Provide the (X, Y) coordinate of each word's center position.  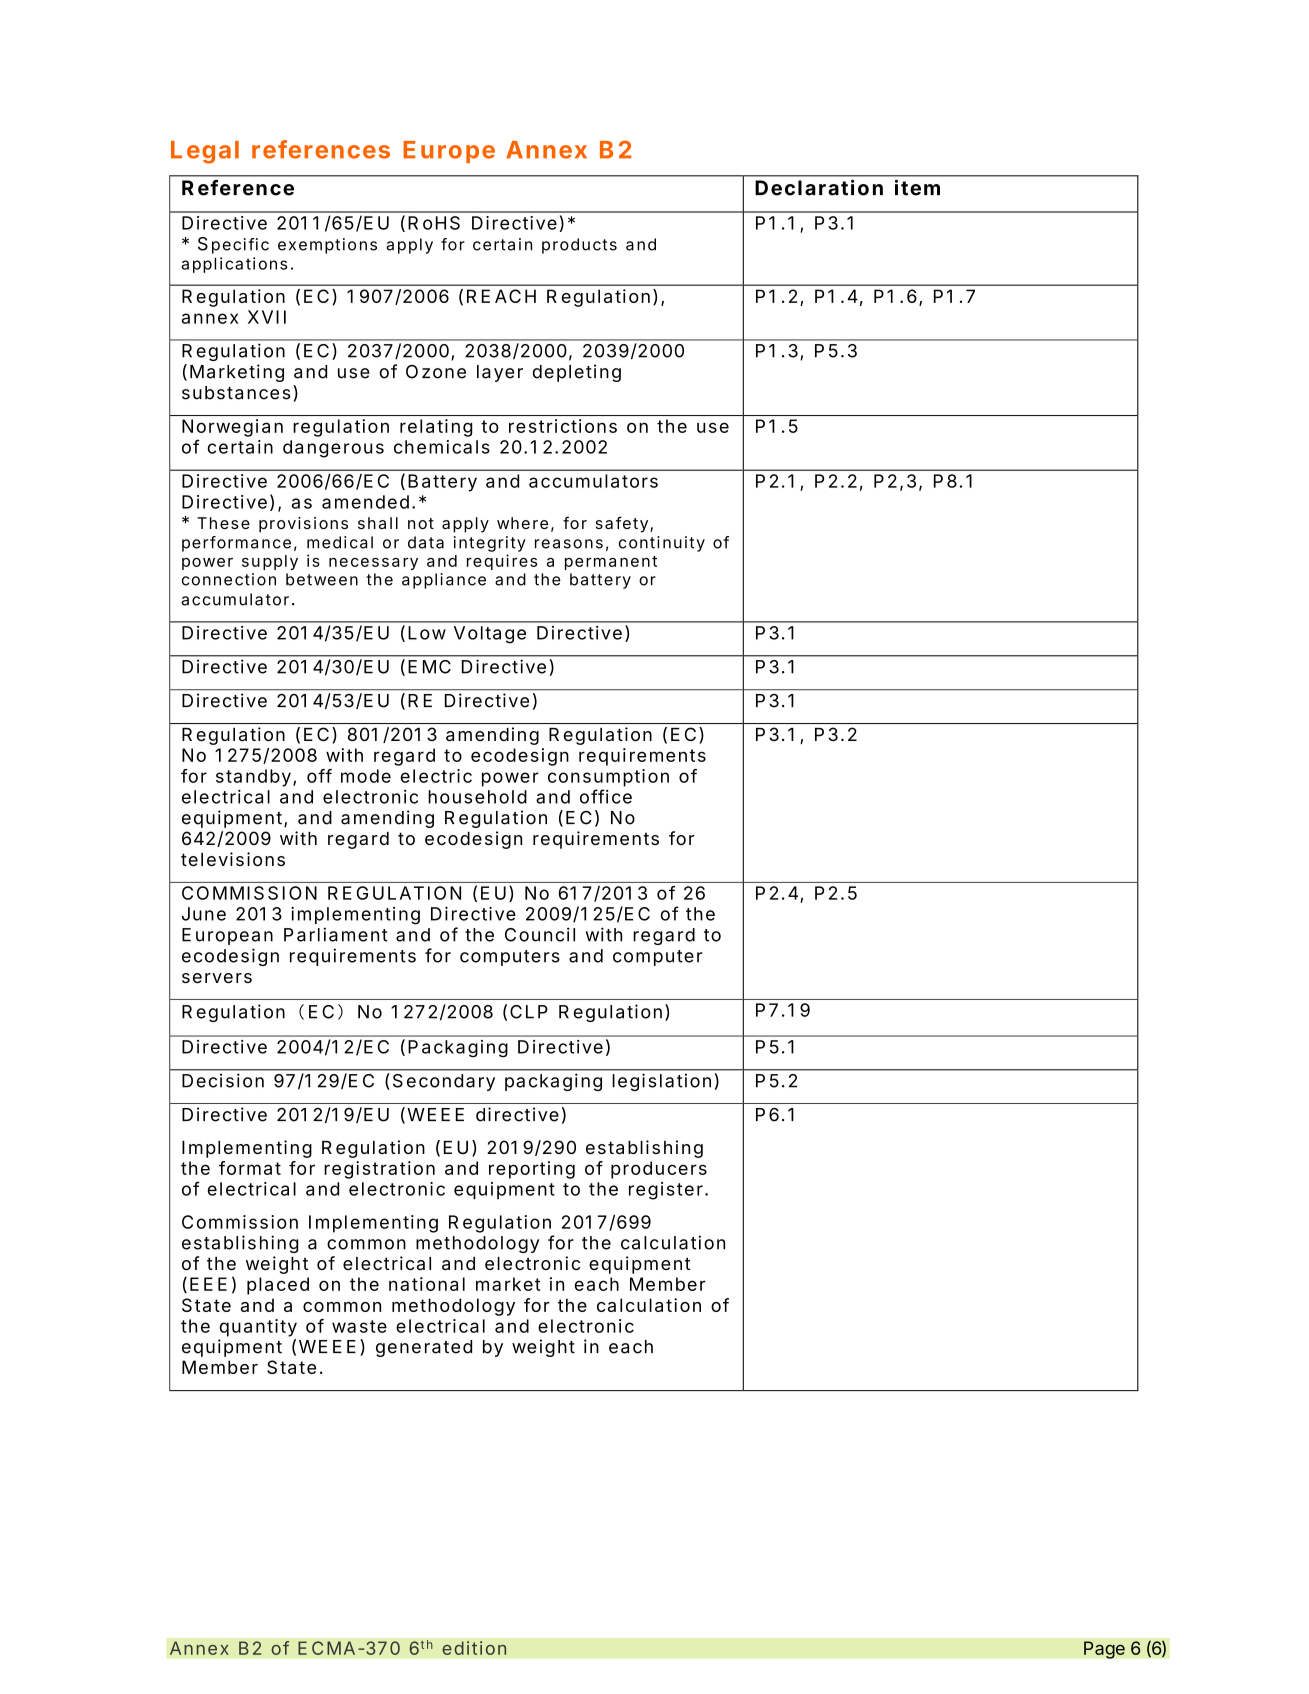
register (666, 1191)
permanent (611, 563)
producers (659, 1170)
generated (424, 1348)
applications (234, 265)
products (579, 246)
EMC (430, 667)
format (250, 1168)
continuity (662, 544)
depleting (577, 373)
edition (474, 1648)
